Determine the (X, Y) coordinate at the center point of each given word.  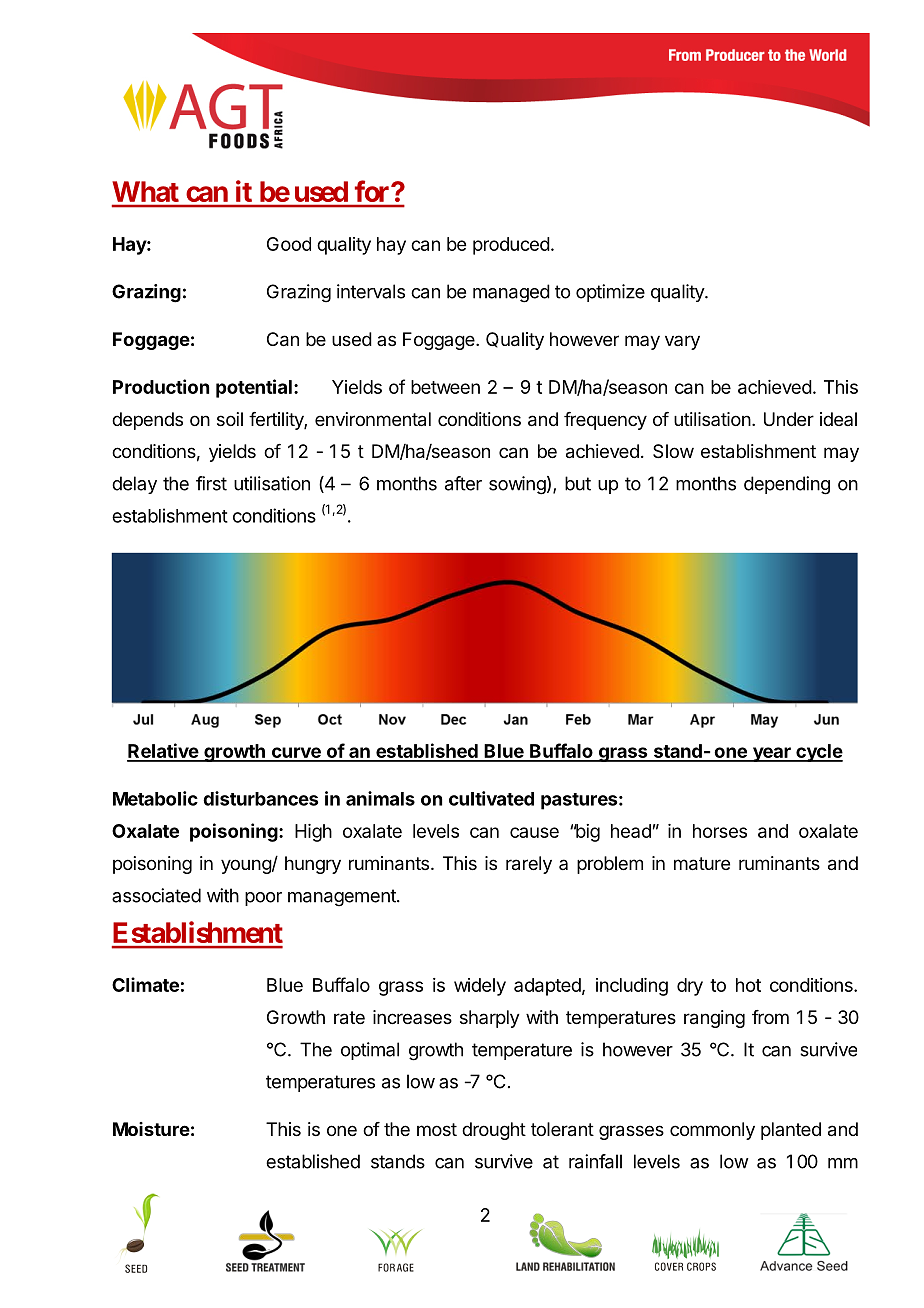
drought (494, 1131)
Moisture (151, 1129)
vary (682, 342)
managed (511, 293)
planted (791, 1131)
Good (289, 244)
